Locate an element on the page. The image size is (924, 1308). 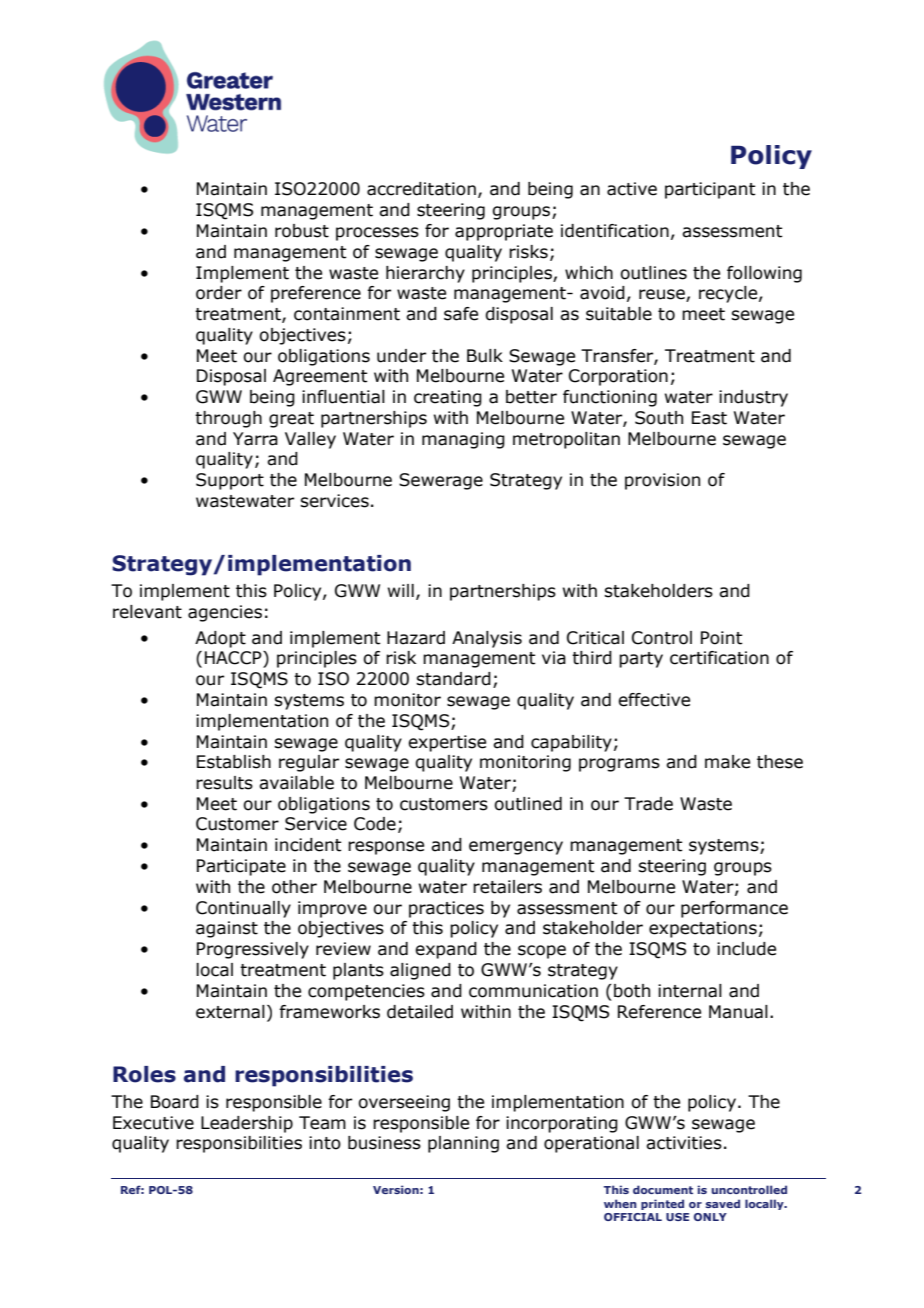
effective is located at coordinates (654, 700).
